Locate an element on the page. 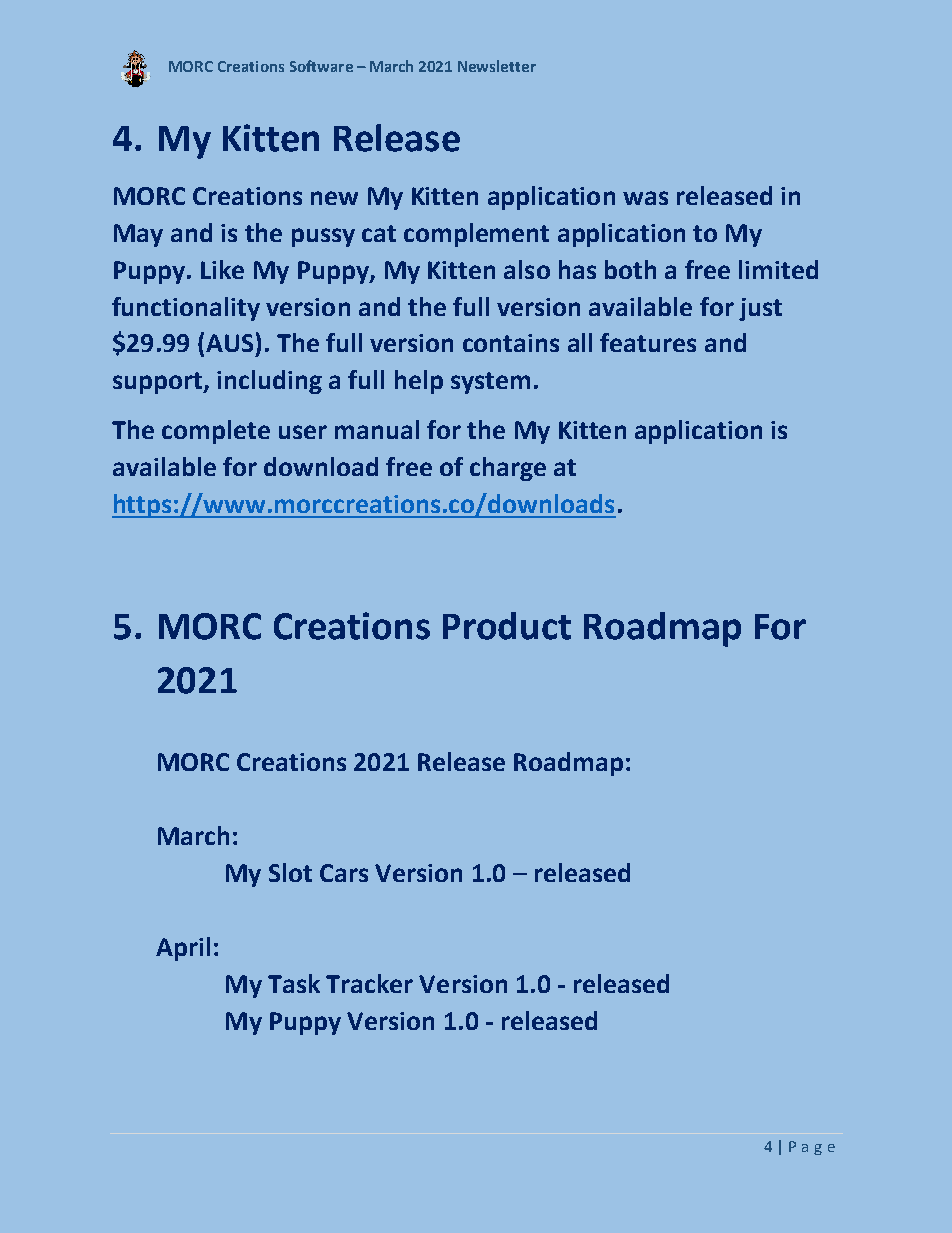 This page has height=1233, width=952. charge is located at coordinates (508, 469).
